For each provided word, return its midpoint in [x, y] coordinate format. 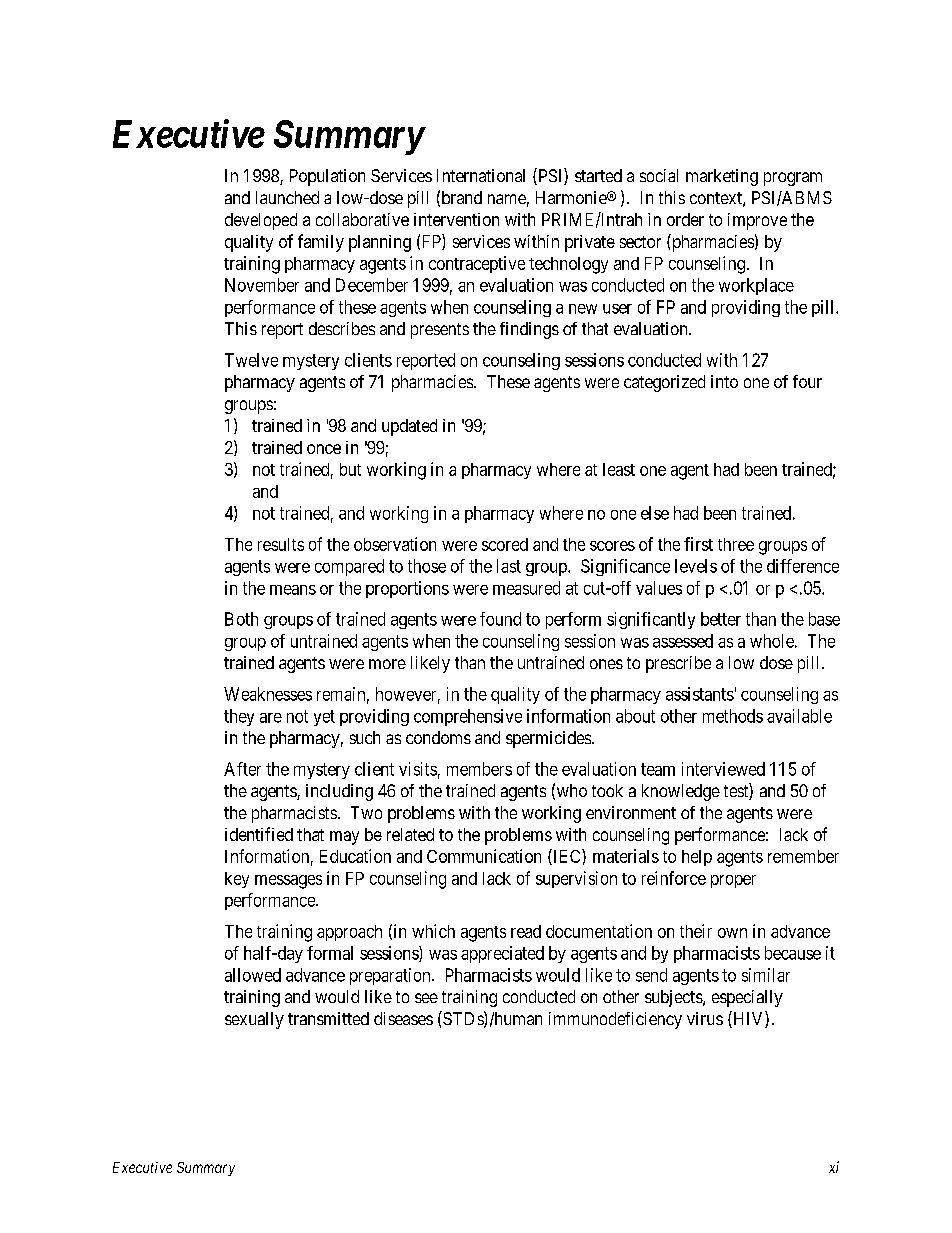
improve [757, 221]
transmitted [328, 1018]
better [721, 619]
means [293, 590]
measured [526, 588]
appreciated [502, 954]
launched [287, 197]
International [481, 175]
